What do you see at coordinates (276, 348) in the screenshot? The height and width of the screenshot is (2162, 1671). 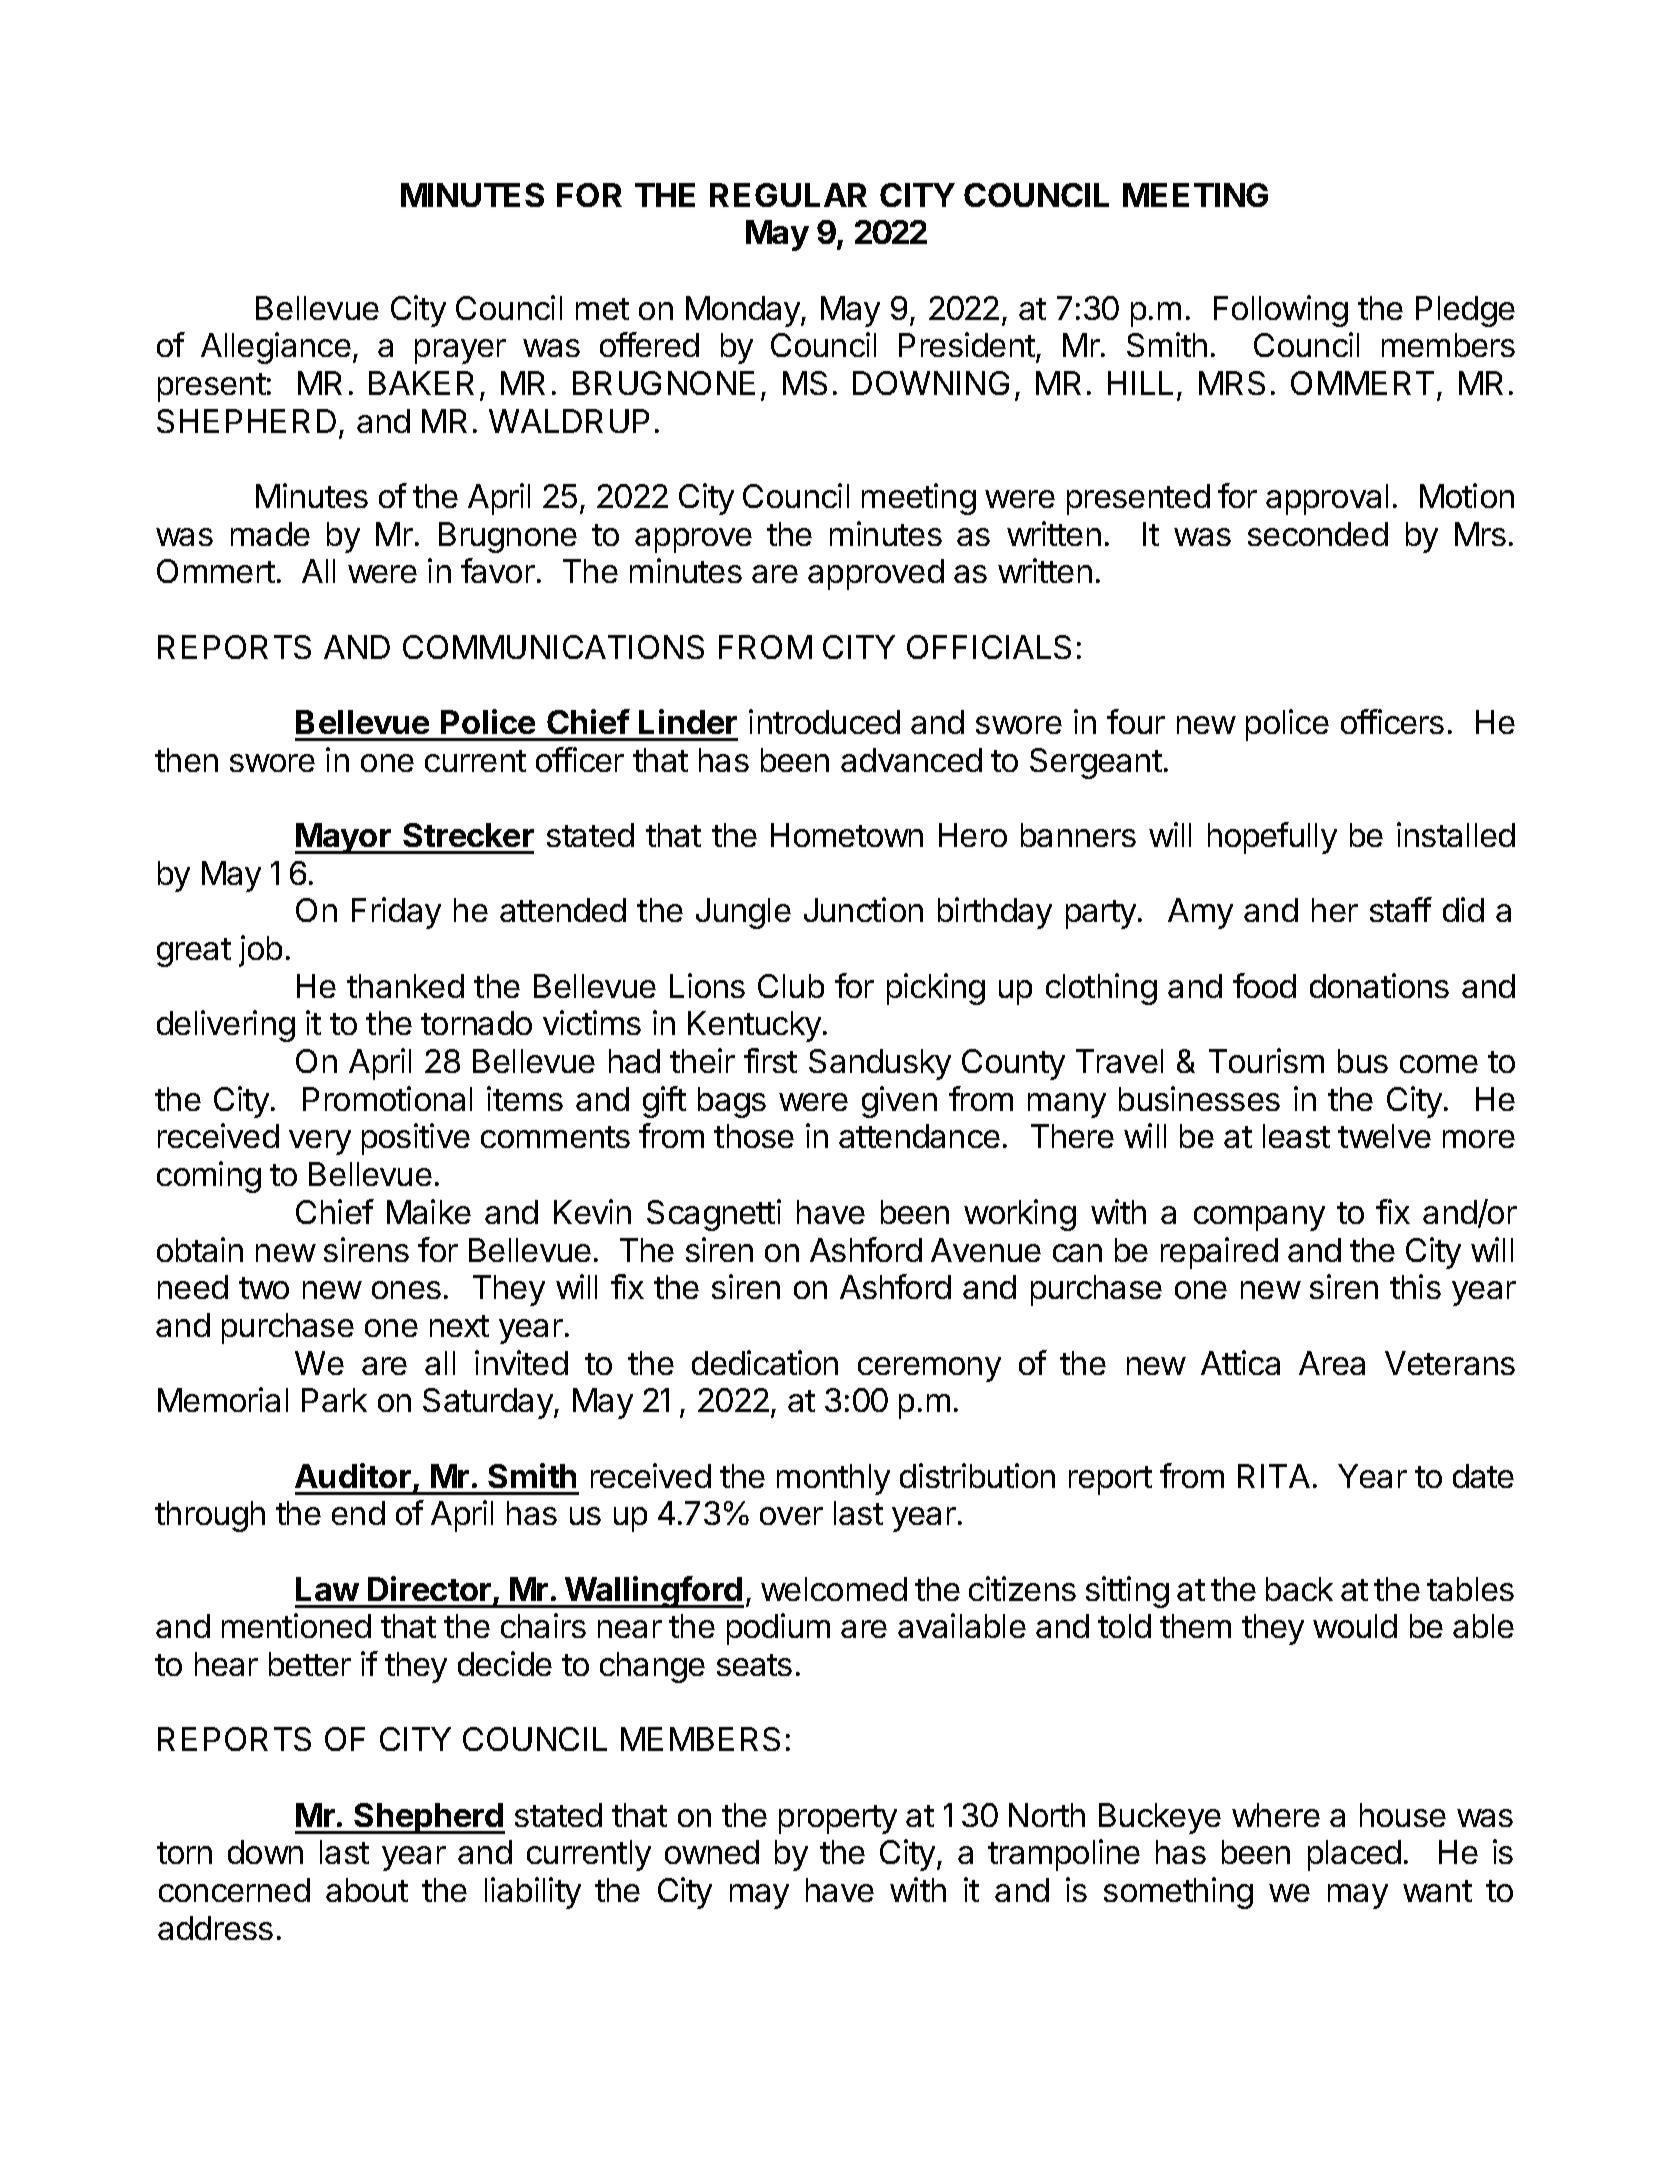 I see `Allegiance` at bounding box center [276, 348].
